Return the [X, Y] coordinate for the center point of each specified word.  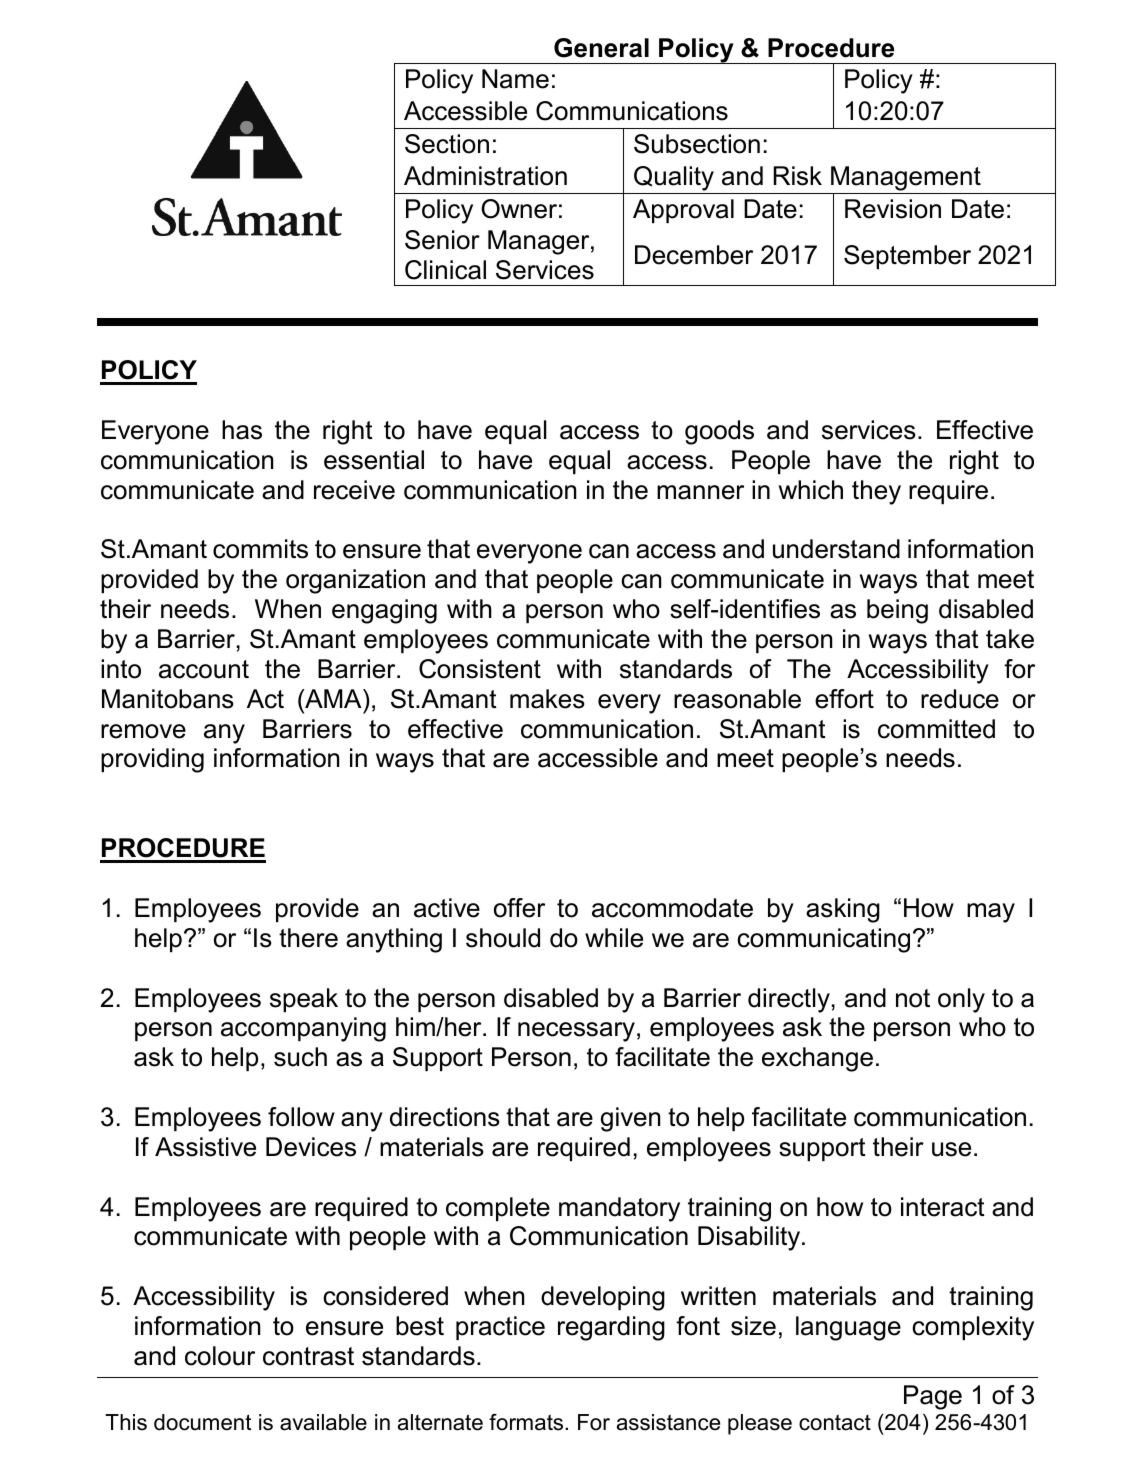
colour [220, 1356]
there [308, 938]
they [876, 492]
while [614, 938]
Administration [485, 176]
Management [906, 180]
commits [260, 549]
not [913, 998]
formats [527, 1422]
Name [515, 79]
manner [700, 492]
